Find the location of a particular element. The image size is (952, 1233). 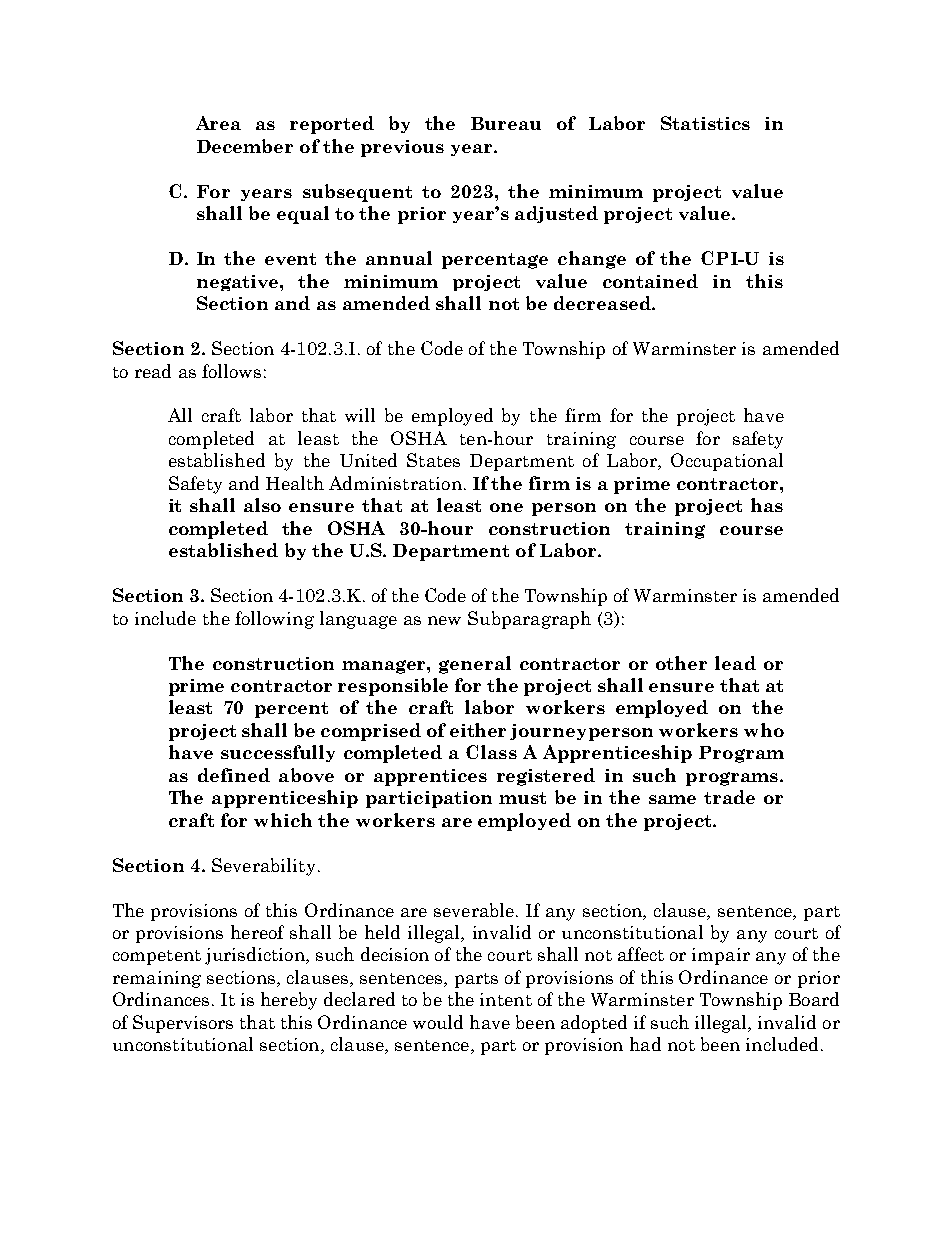

Health is located at coordinates (295, 483).
